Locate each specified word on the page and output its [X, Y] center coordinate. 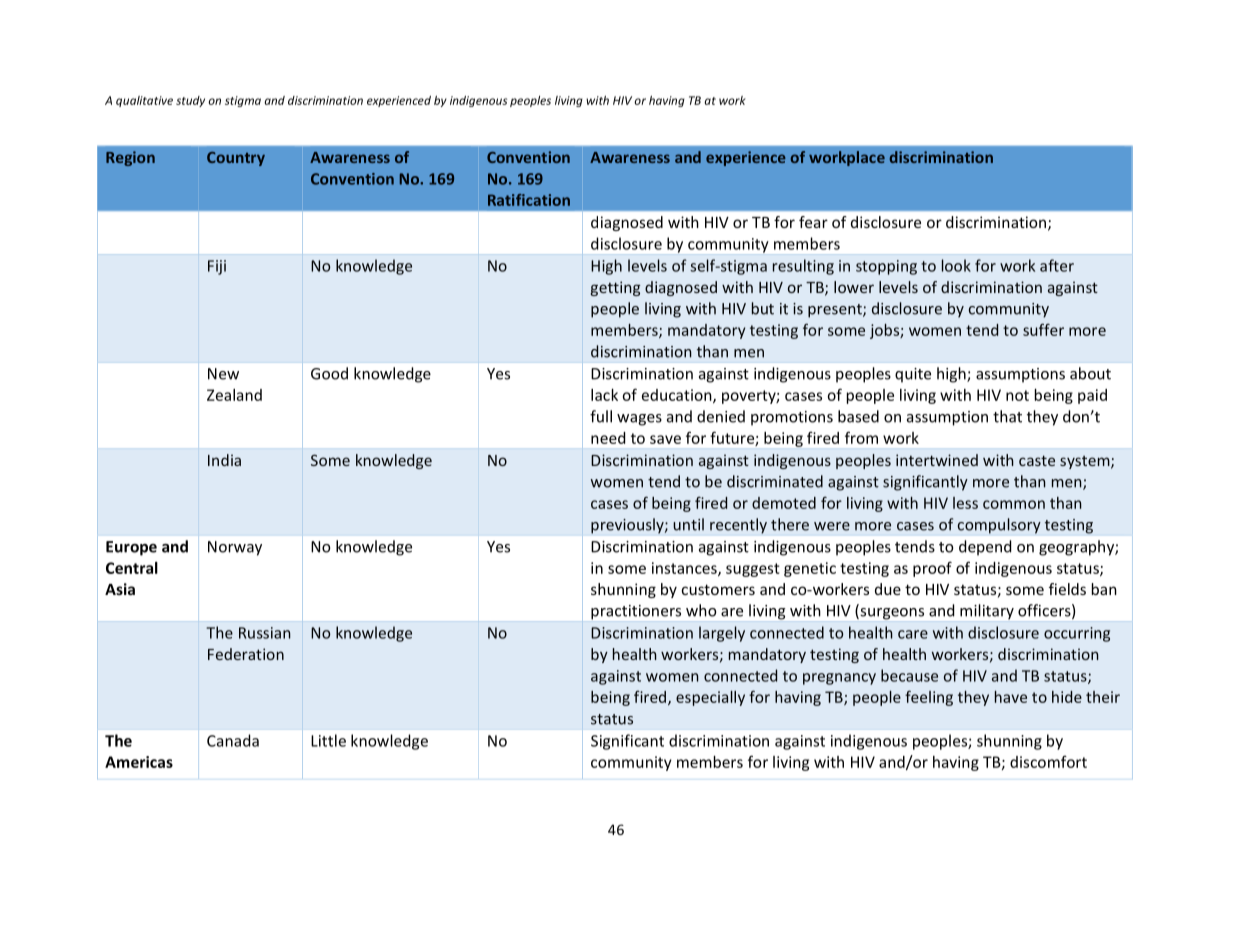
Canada [233, 740]
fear [813, 222]
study [190, 101]
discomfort [1048, 761]
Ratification [529, 200]
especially [710, 698]
